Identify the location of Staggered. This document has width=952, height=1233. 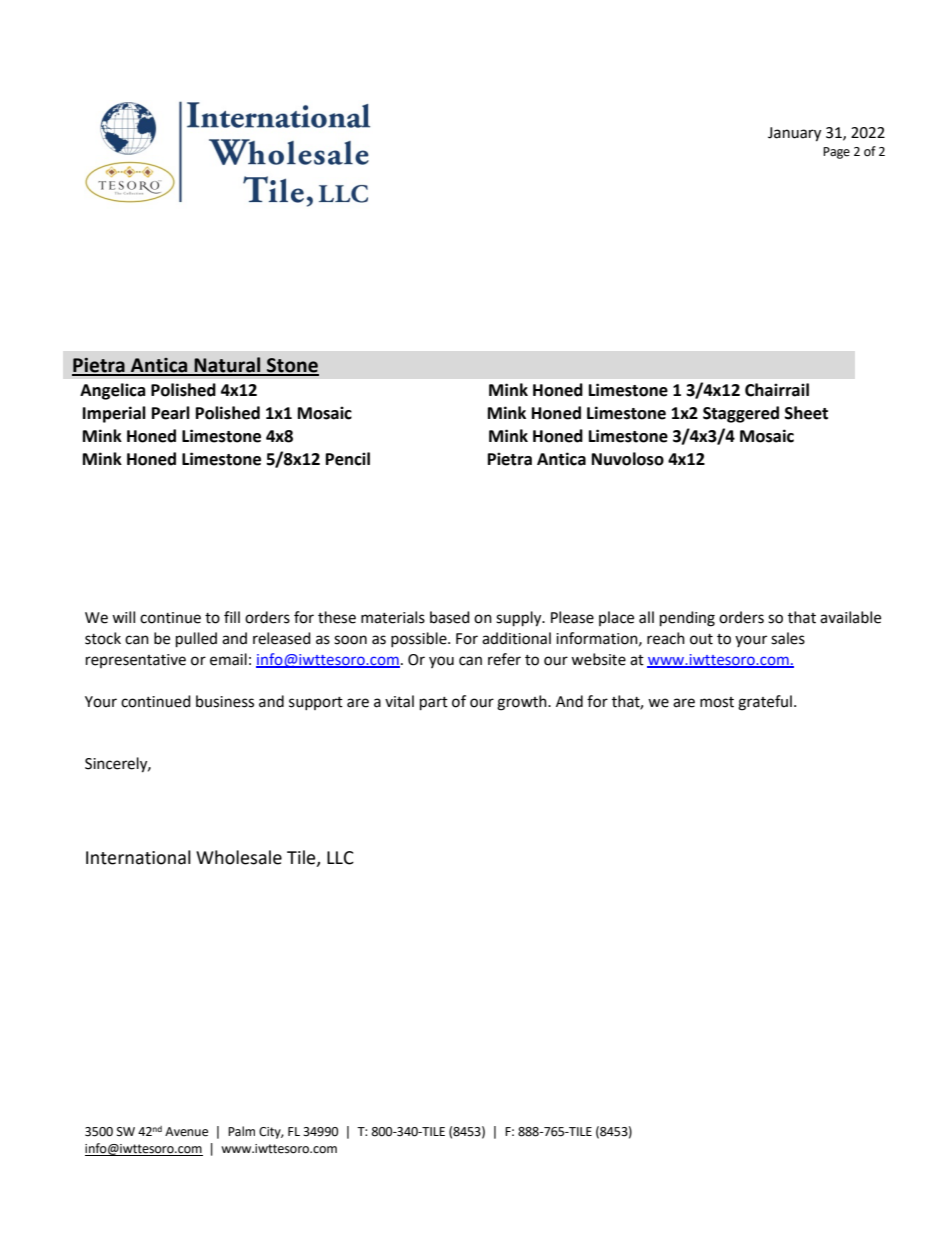
(741, 414).
